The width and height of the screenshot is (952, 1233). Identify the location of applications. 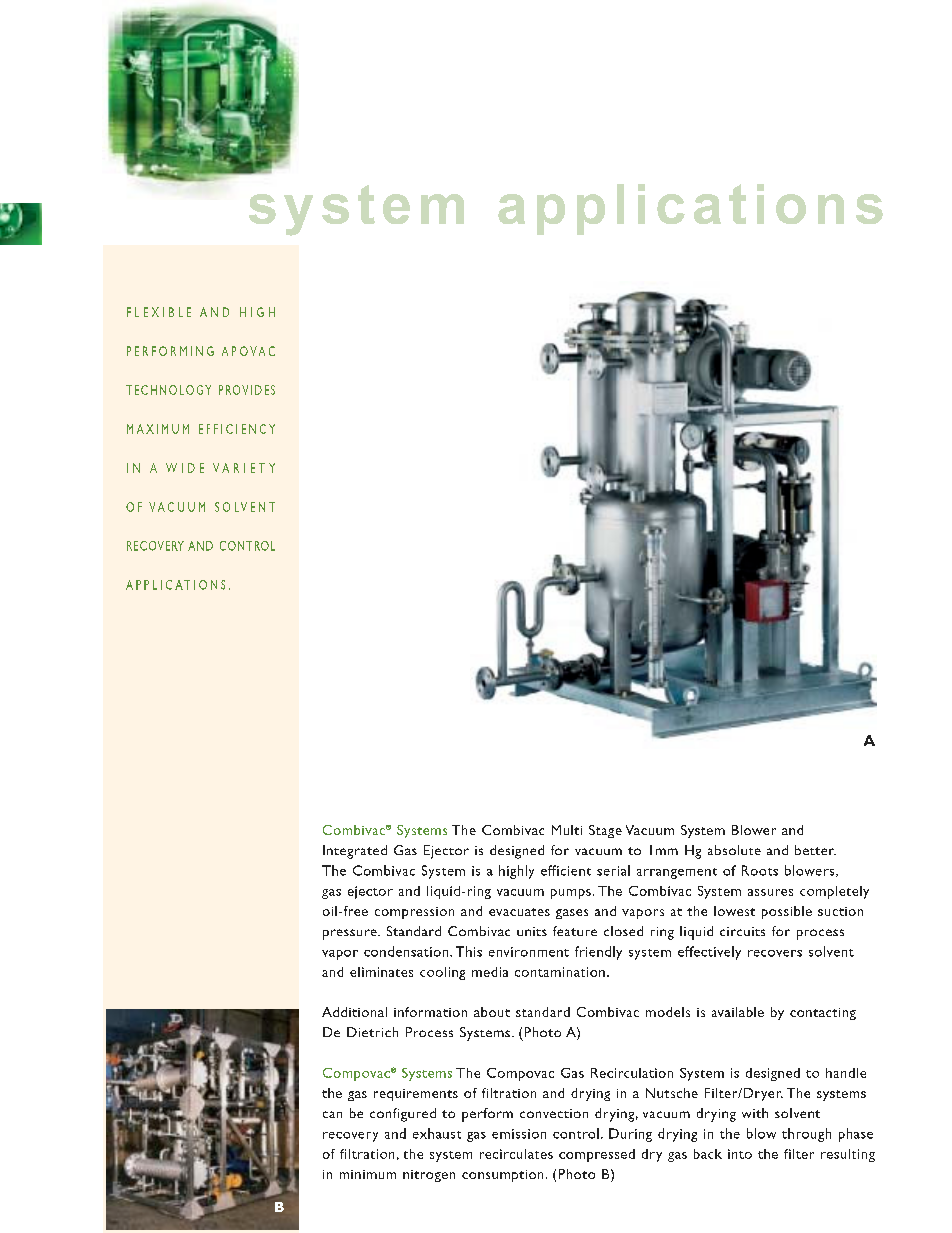
(690, 209).
